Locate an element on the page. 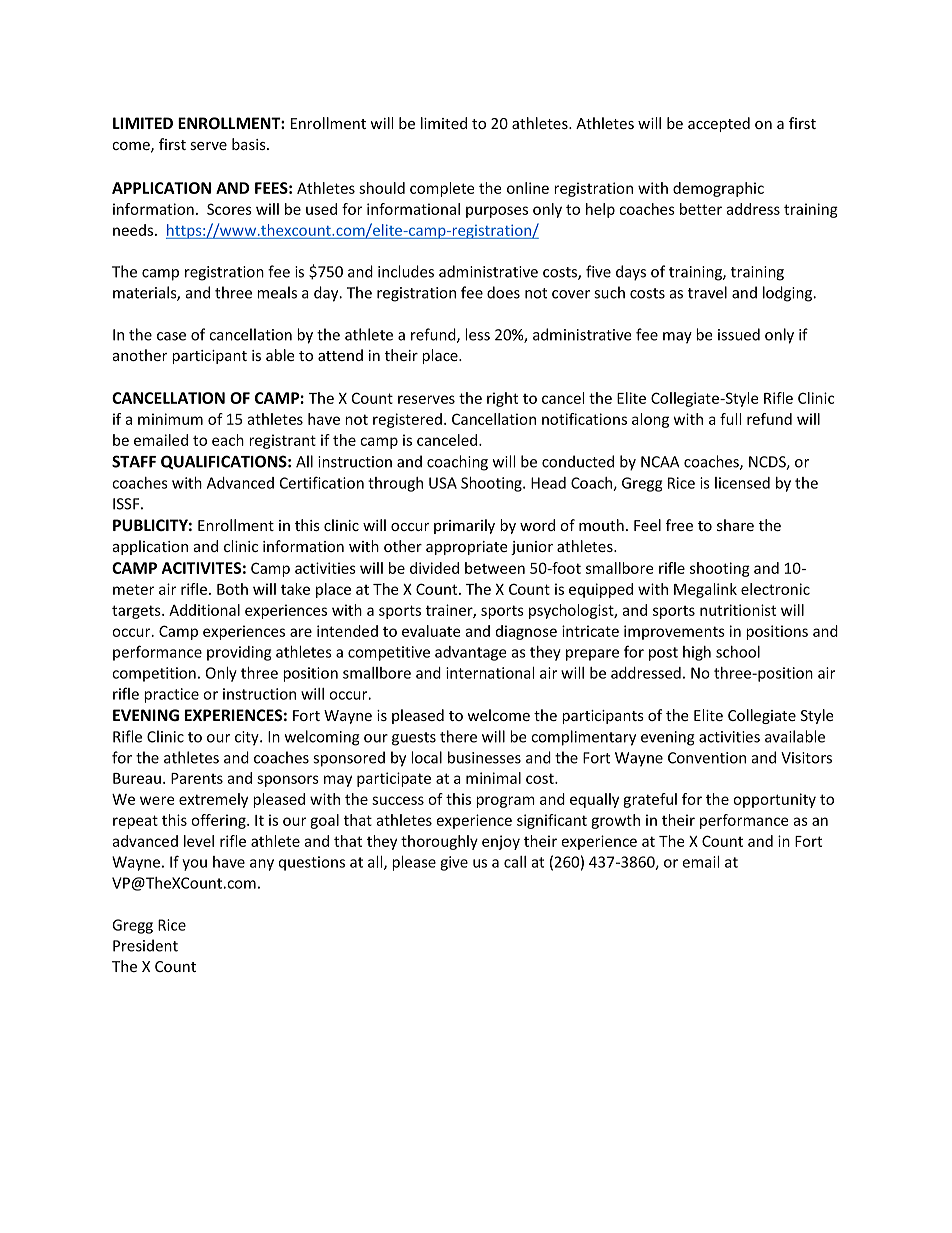 Image resolution: width=952 pixels, height=1233 pixels. advantage is located at coordinates (471, 653).
